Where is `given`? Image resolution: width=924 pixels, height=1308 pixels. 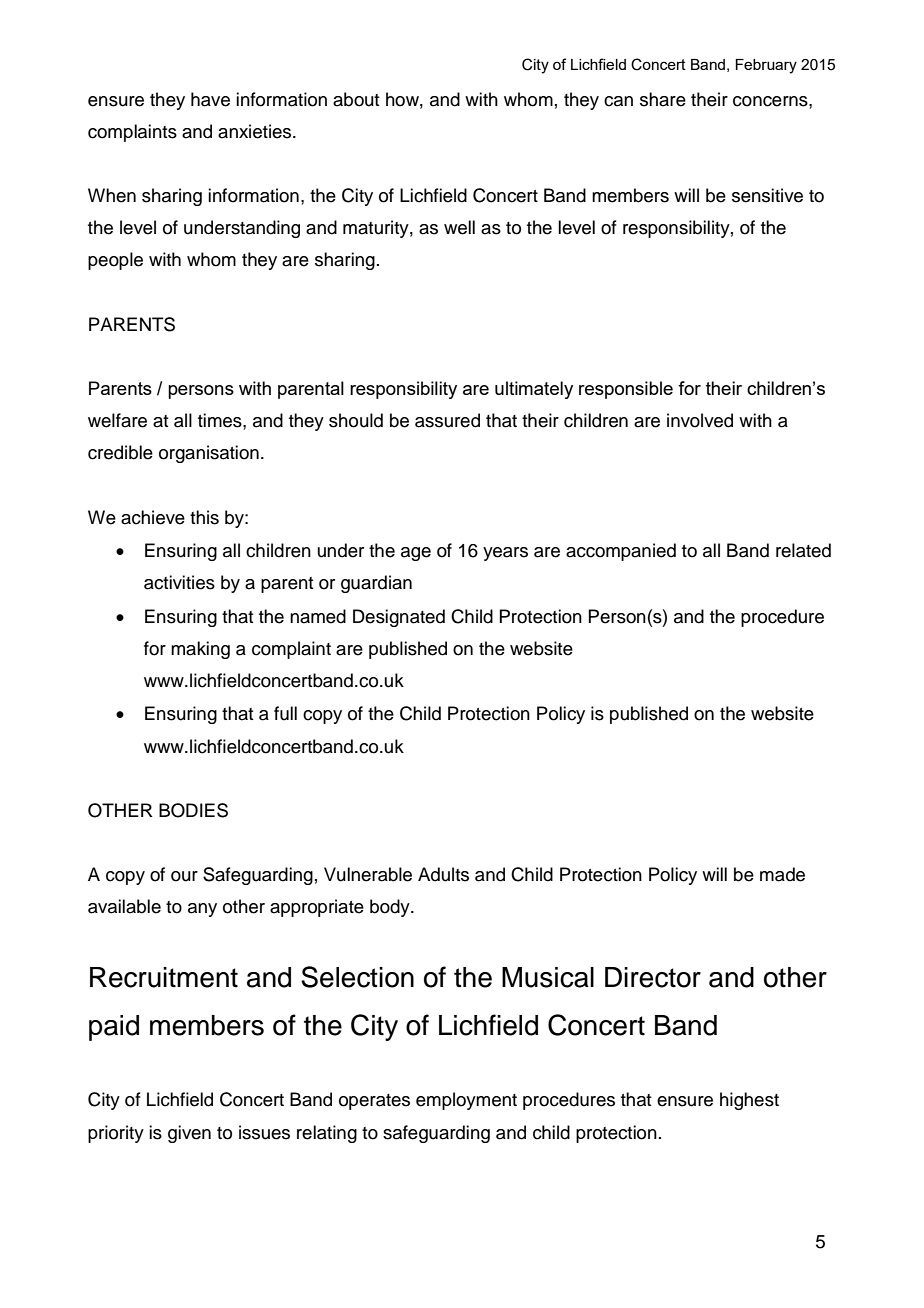 given is located at coordinates (189, 1134).
